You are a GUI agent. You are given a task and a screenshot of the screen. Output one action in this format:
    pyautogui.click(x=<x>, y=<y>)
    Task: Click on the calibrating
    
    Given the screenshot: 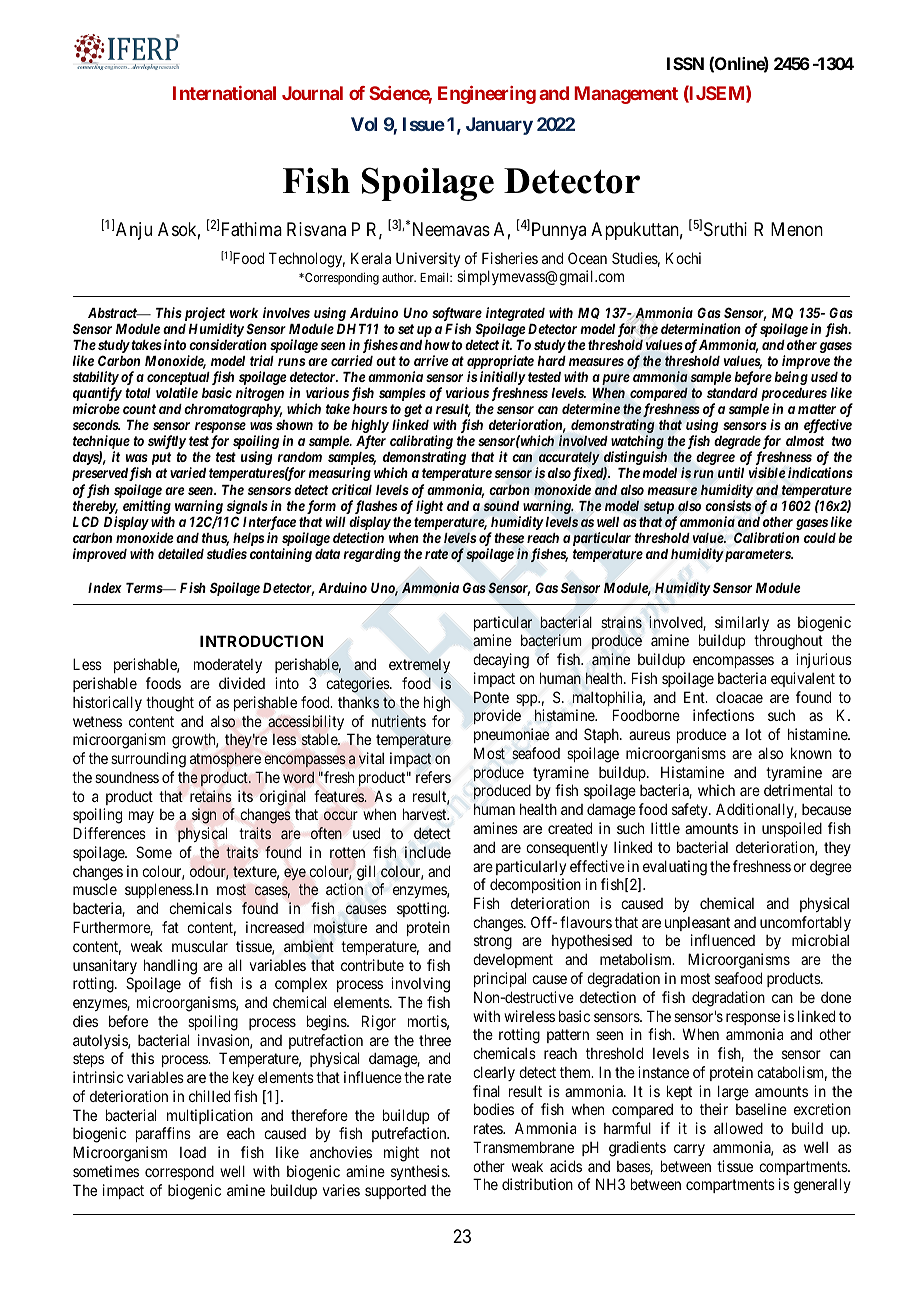 What is the action you would take?
    pyautogui.click(x=421, y=443)
